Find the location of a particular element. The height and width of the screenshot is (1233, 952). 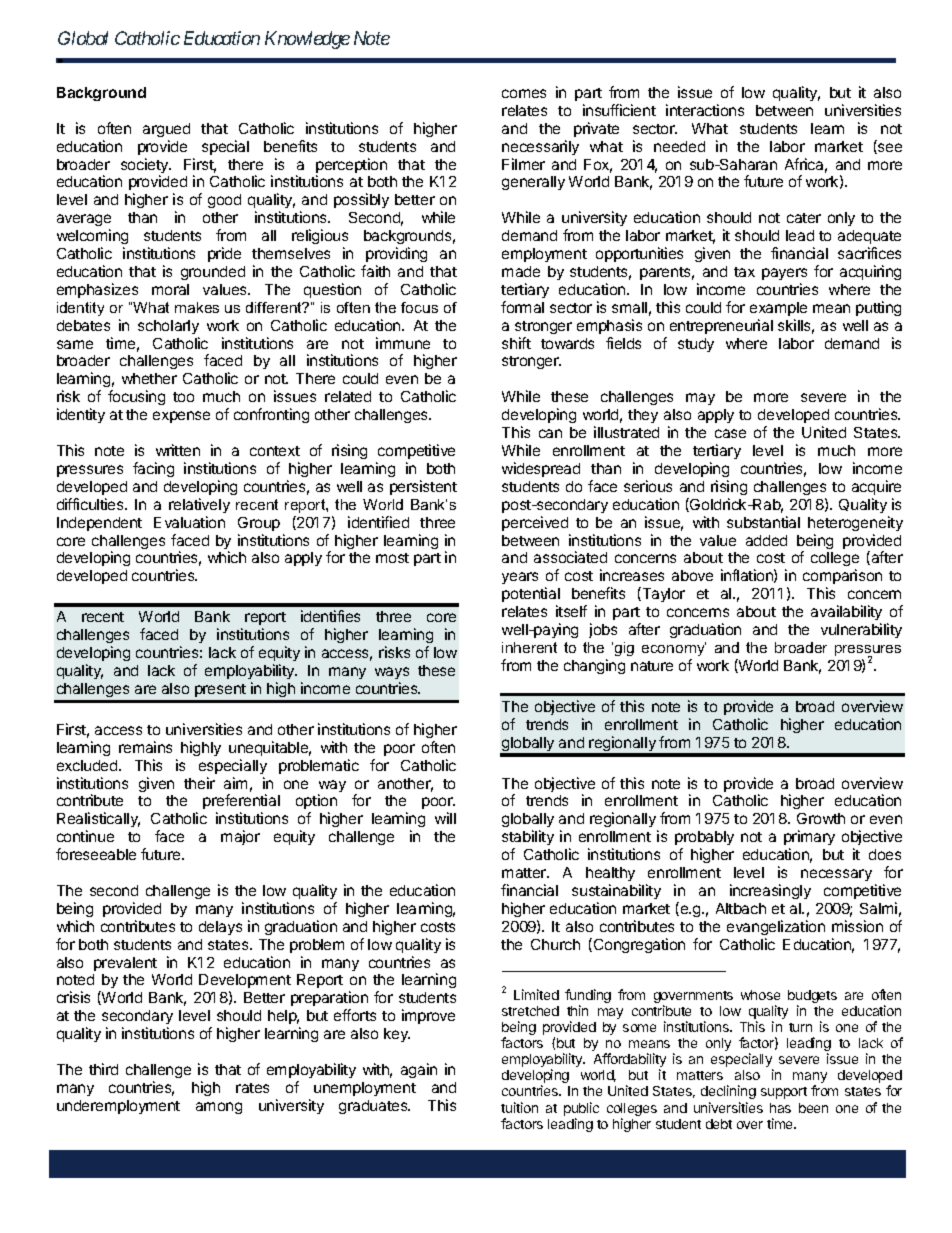

shift is located at coordinates (516, 343).
